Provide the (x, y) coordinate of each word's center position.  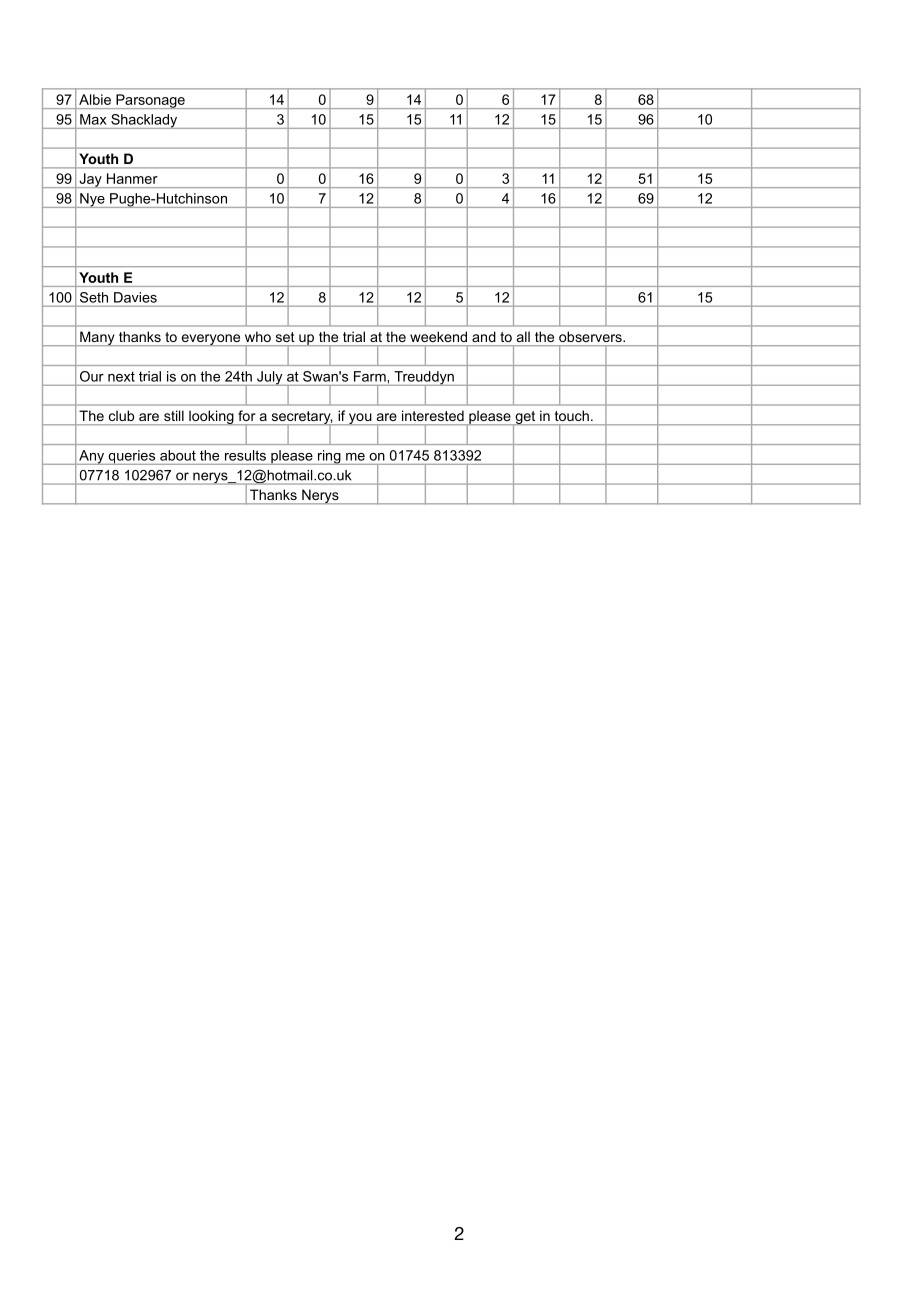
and (483, 336)
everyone (211, 340)
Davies (135, 297)
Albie (95, 99)
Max (93, 119)
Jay (90, 180)
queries (132, 457)
